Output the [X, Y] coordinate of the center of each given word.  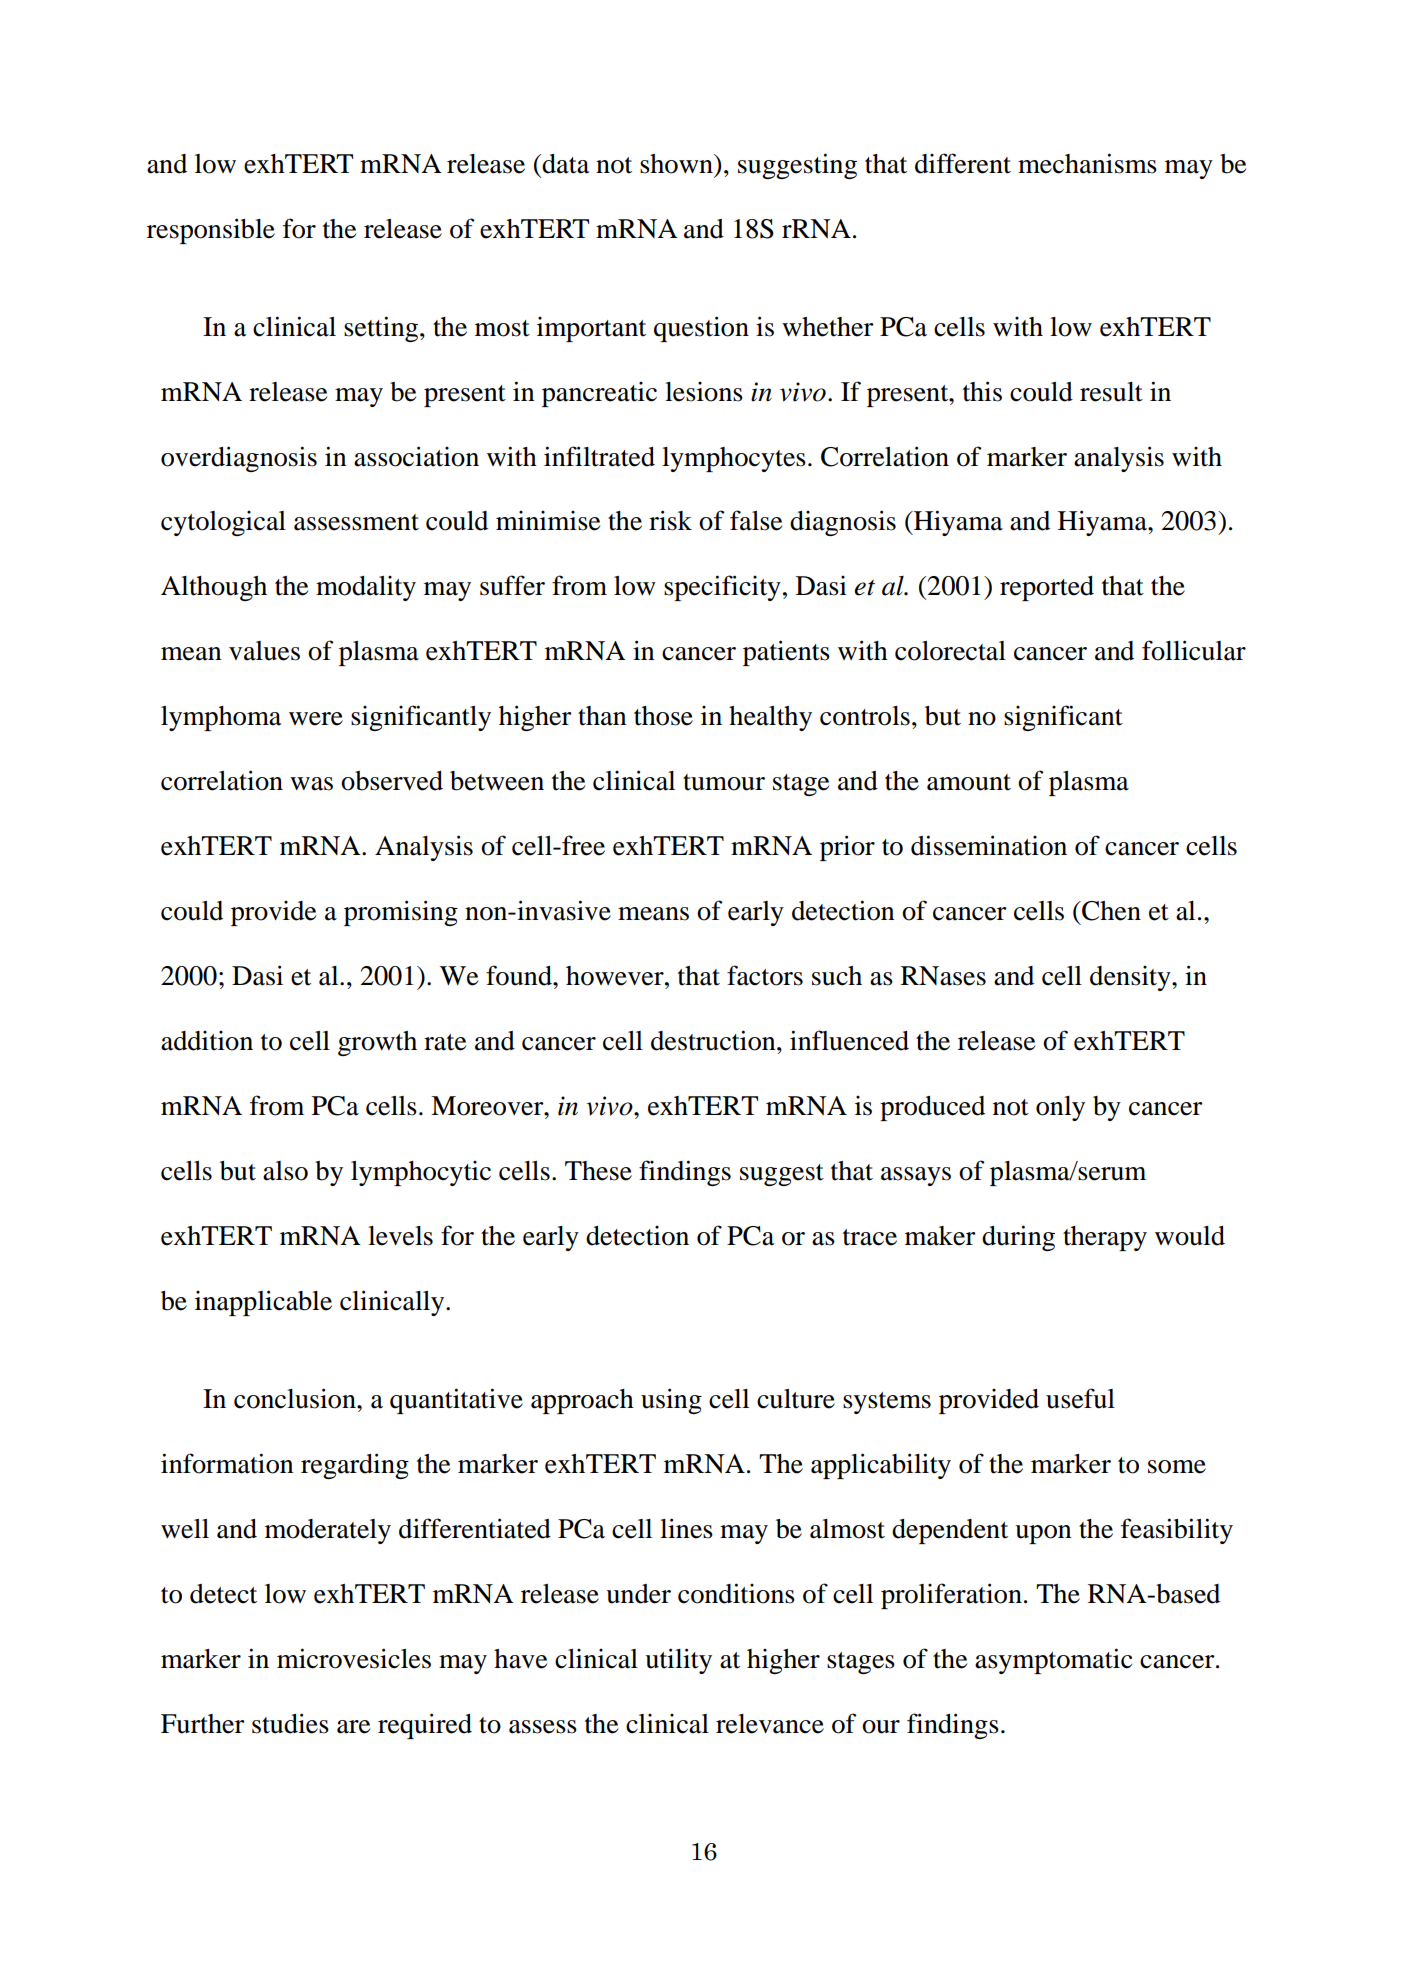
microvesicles [354, 1658]
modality [366, 588]
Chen [1110, 911]
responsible [211, 231]
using [671, 1401]
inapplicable [263, 1303]
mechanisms [1087, 163]
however [616, 976]
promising [401, 913]
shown [677, 164]
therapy [1105, 1238]
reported [1047, 588]
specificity [722, 588]
